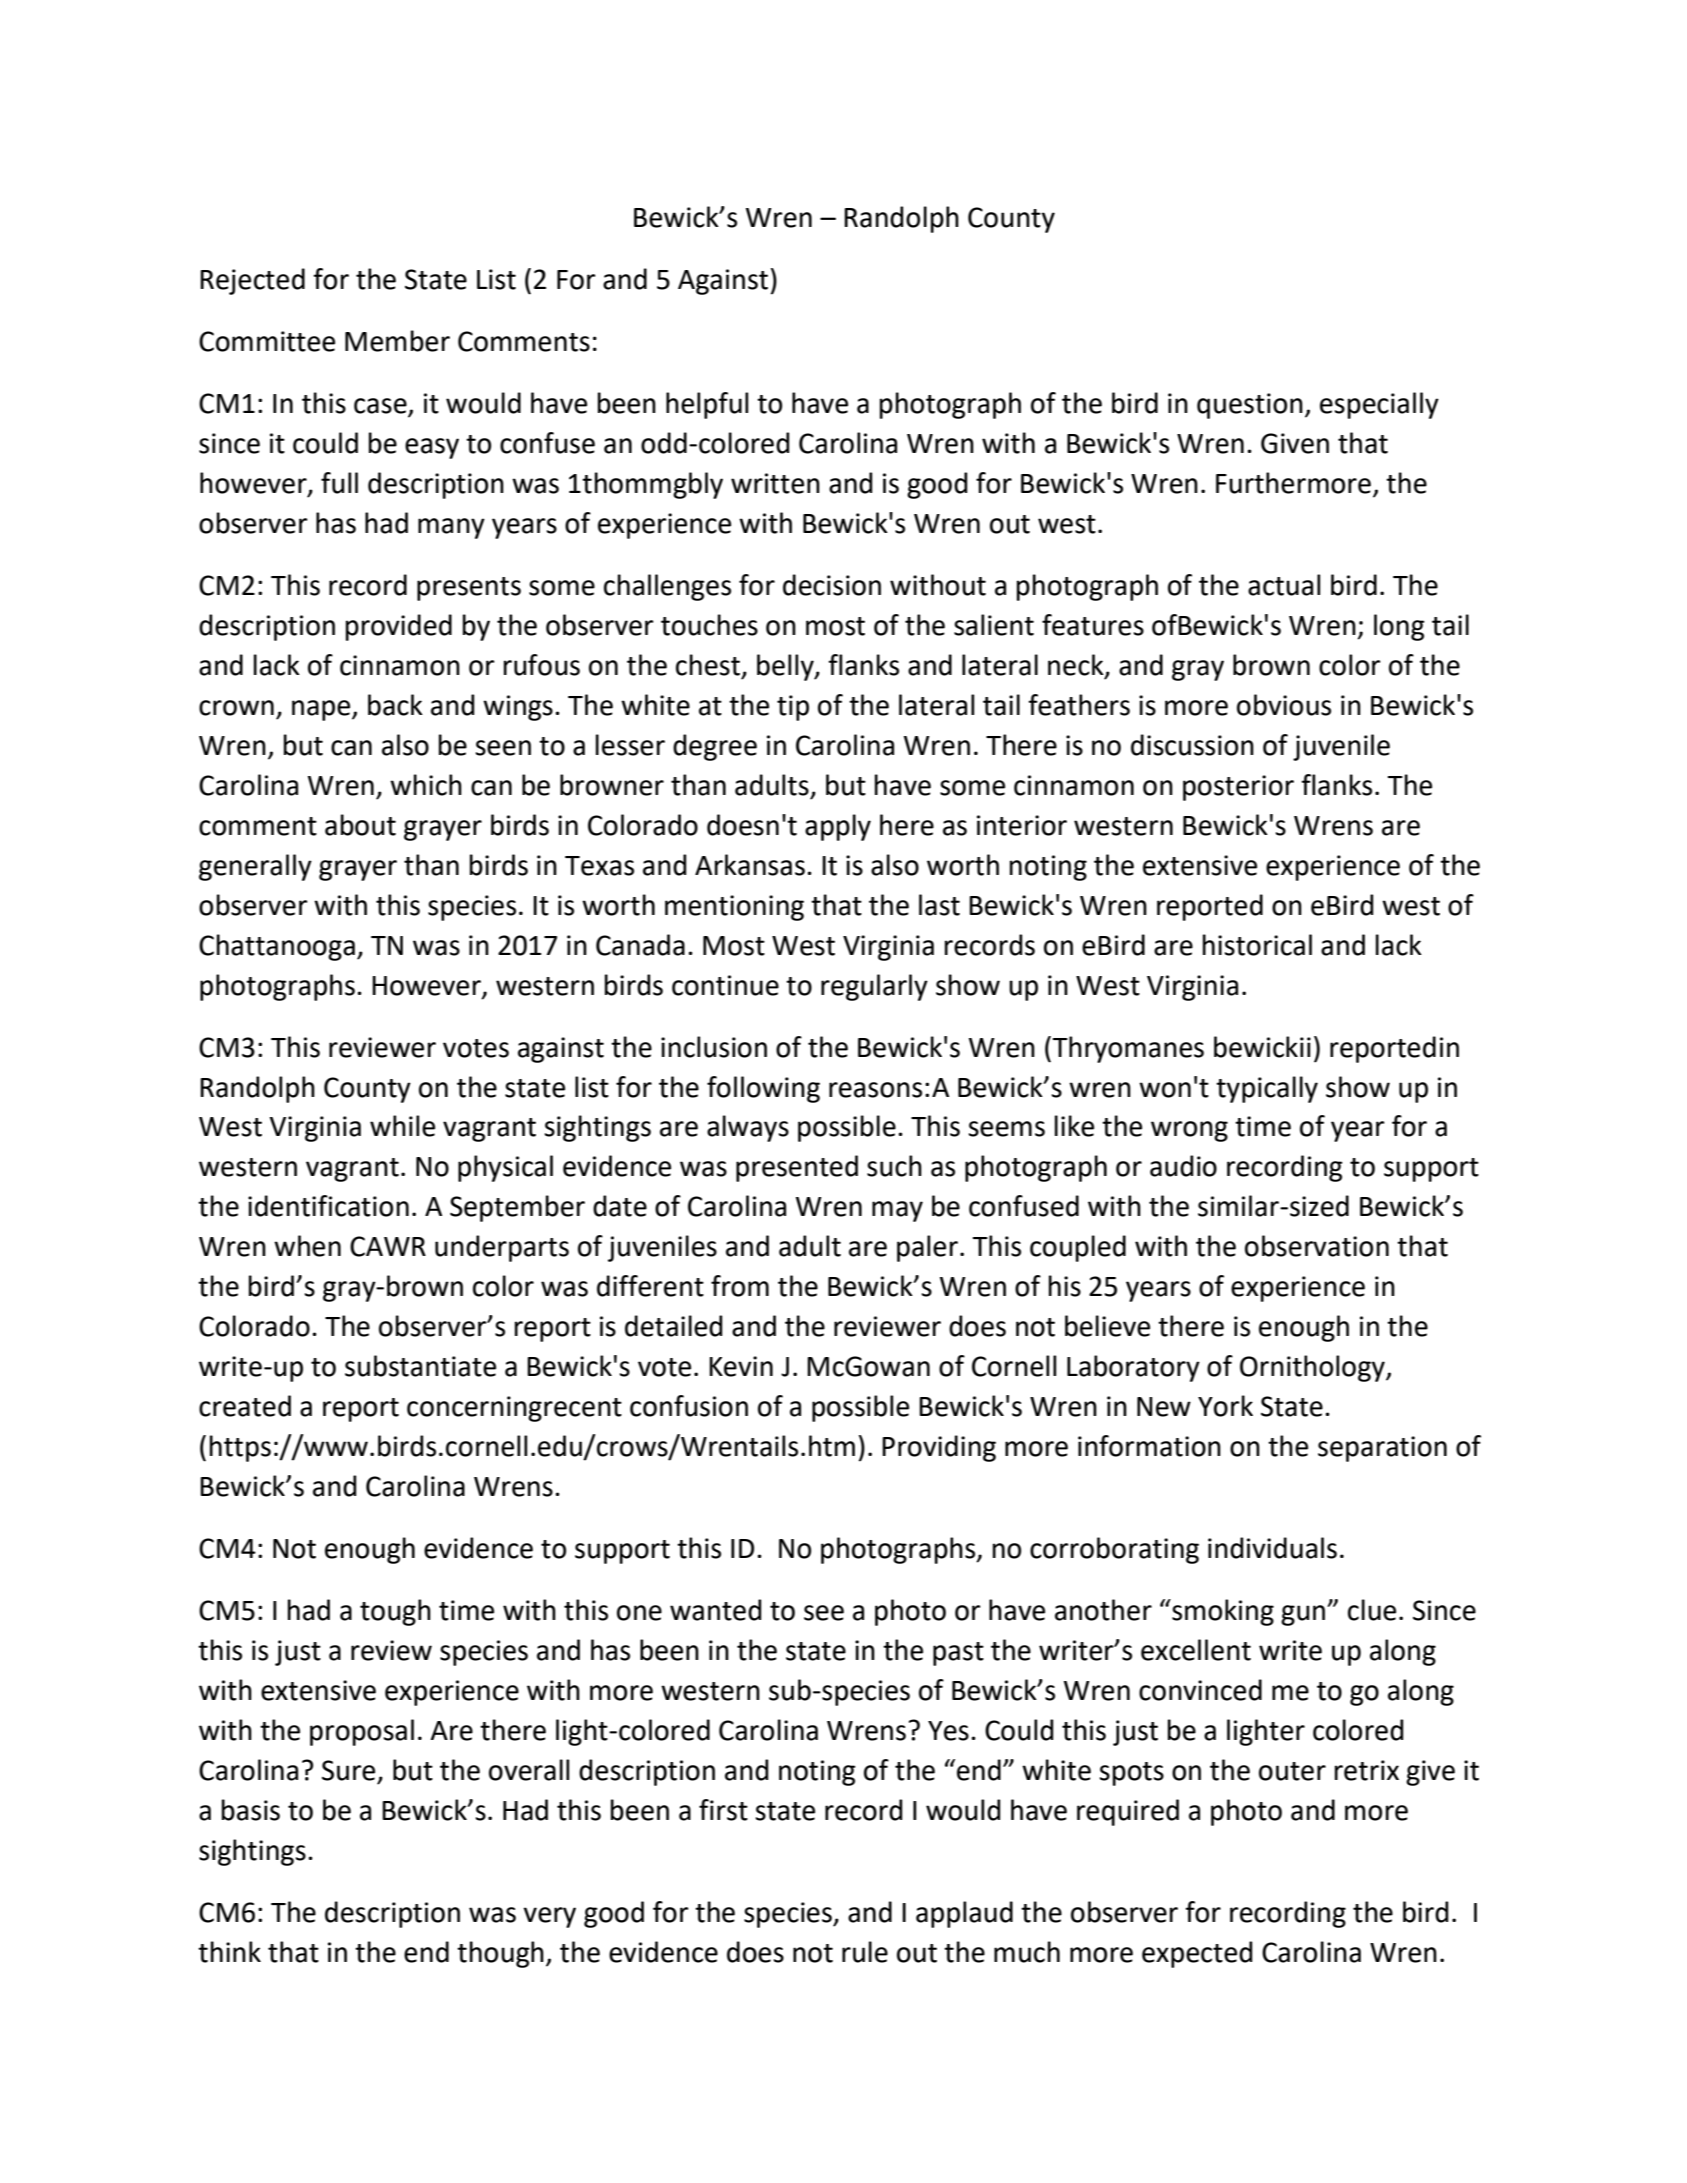 The width and height of the screenshot is (1687, 2183). I want to click on following, so click(763, 1089).
